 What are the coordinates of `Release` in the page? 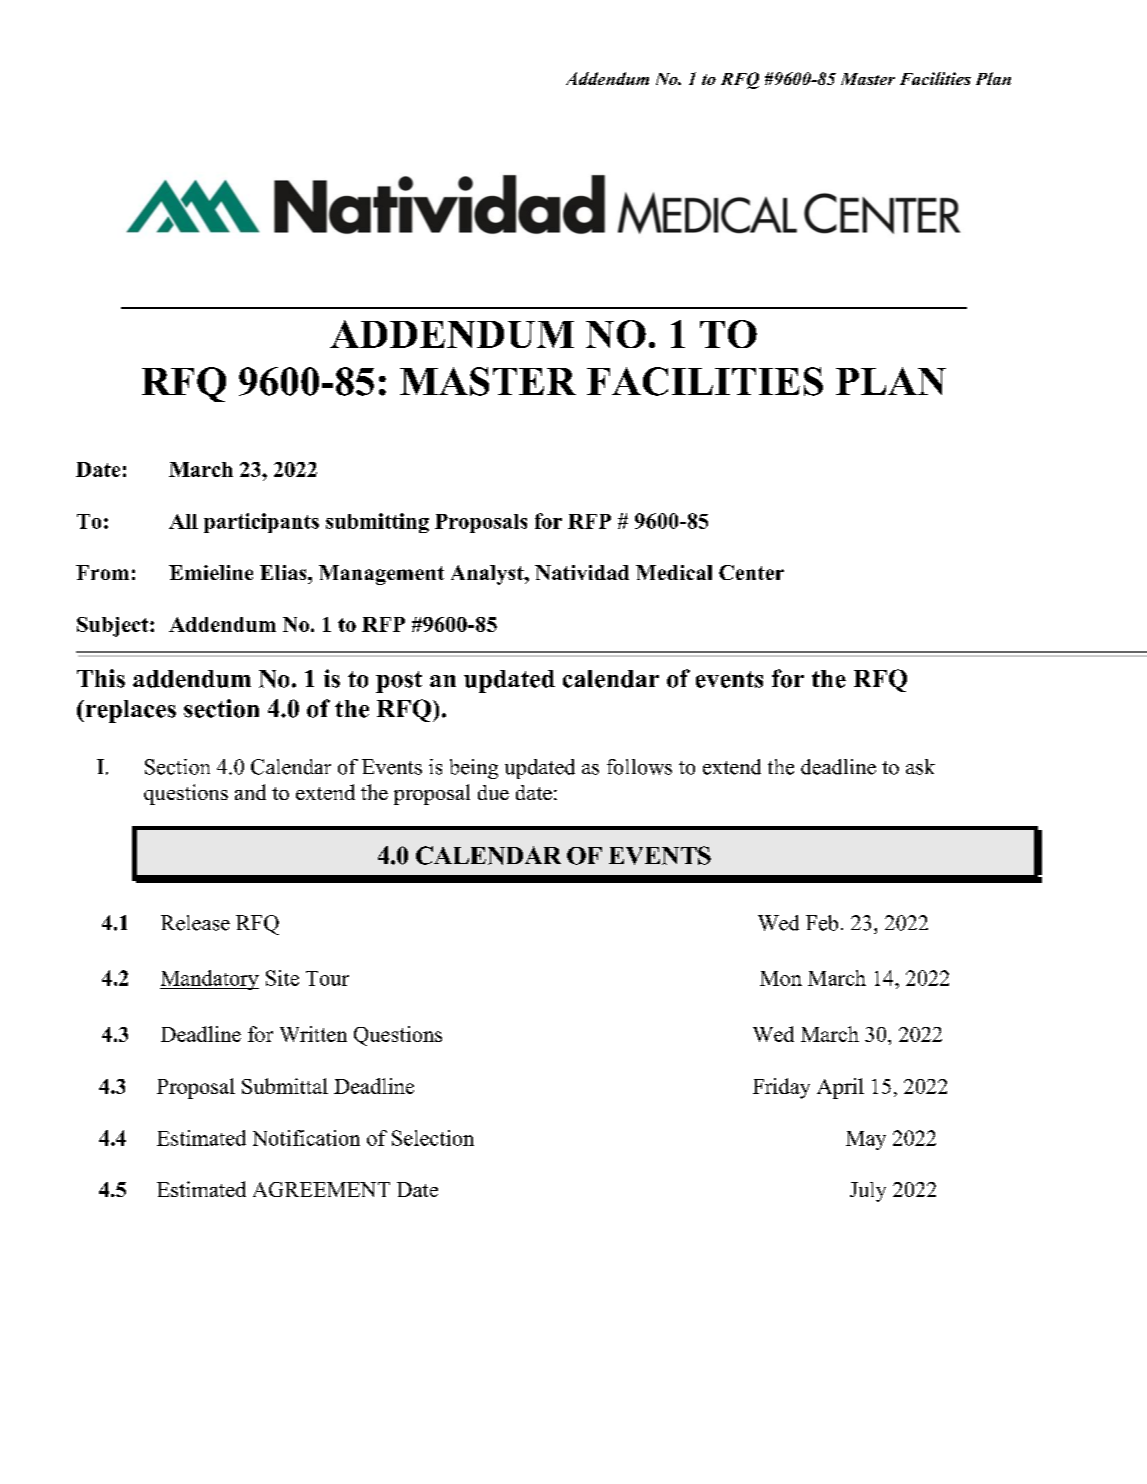 It's located at (195, 923).
